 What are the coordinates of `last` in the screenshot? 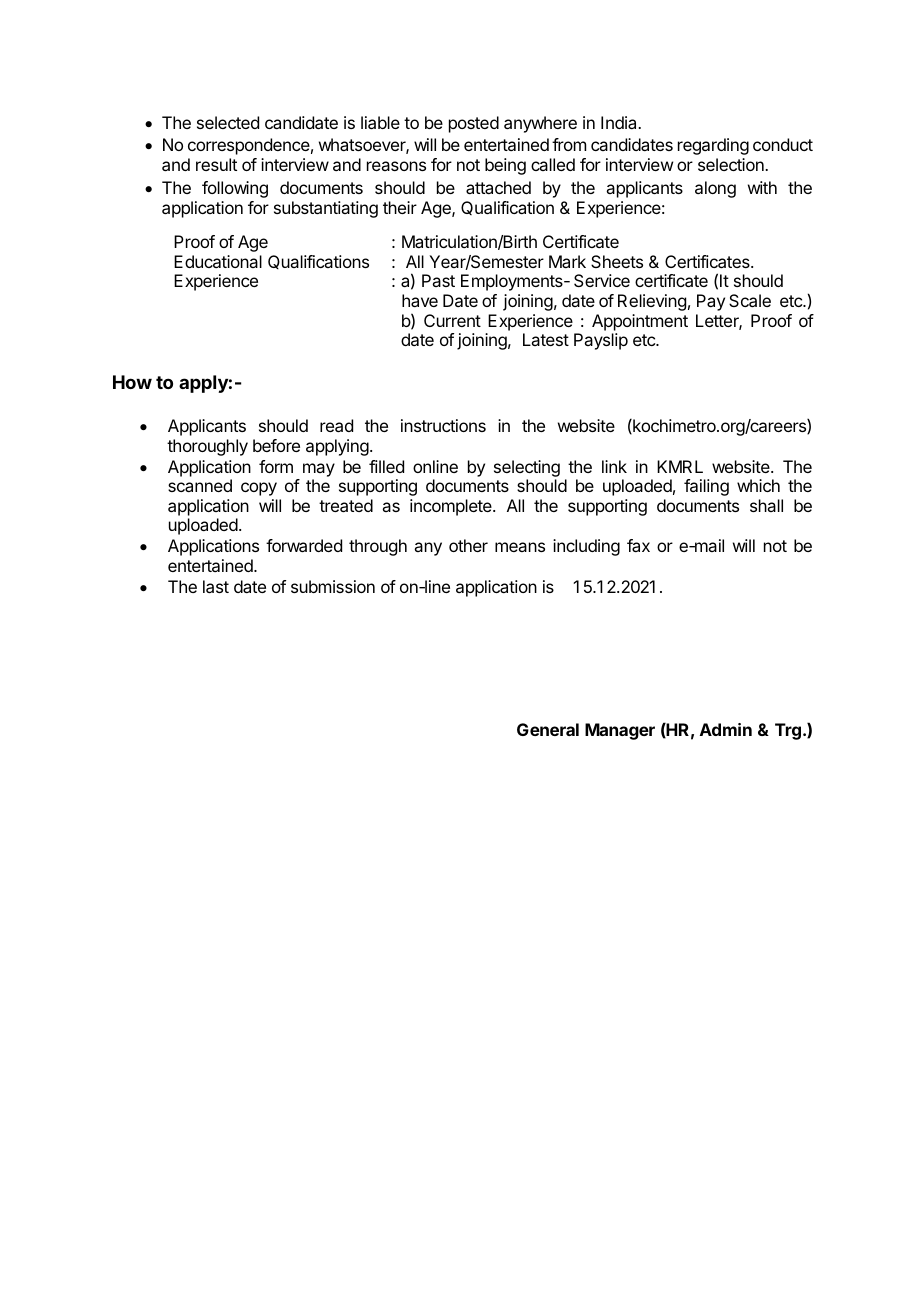 It's located at (216, 586).
